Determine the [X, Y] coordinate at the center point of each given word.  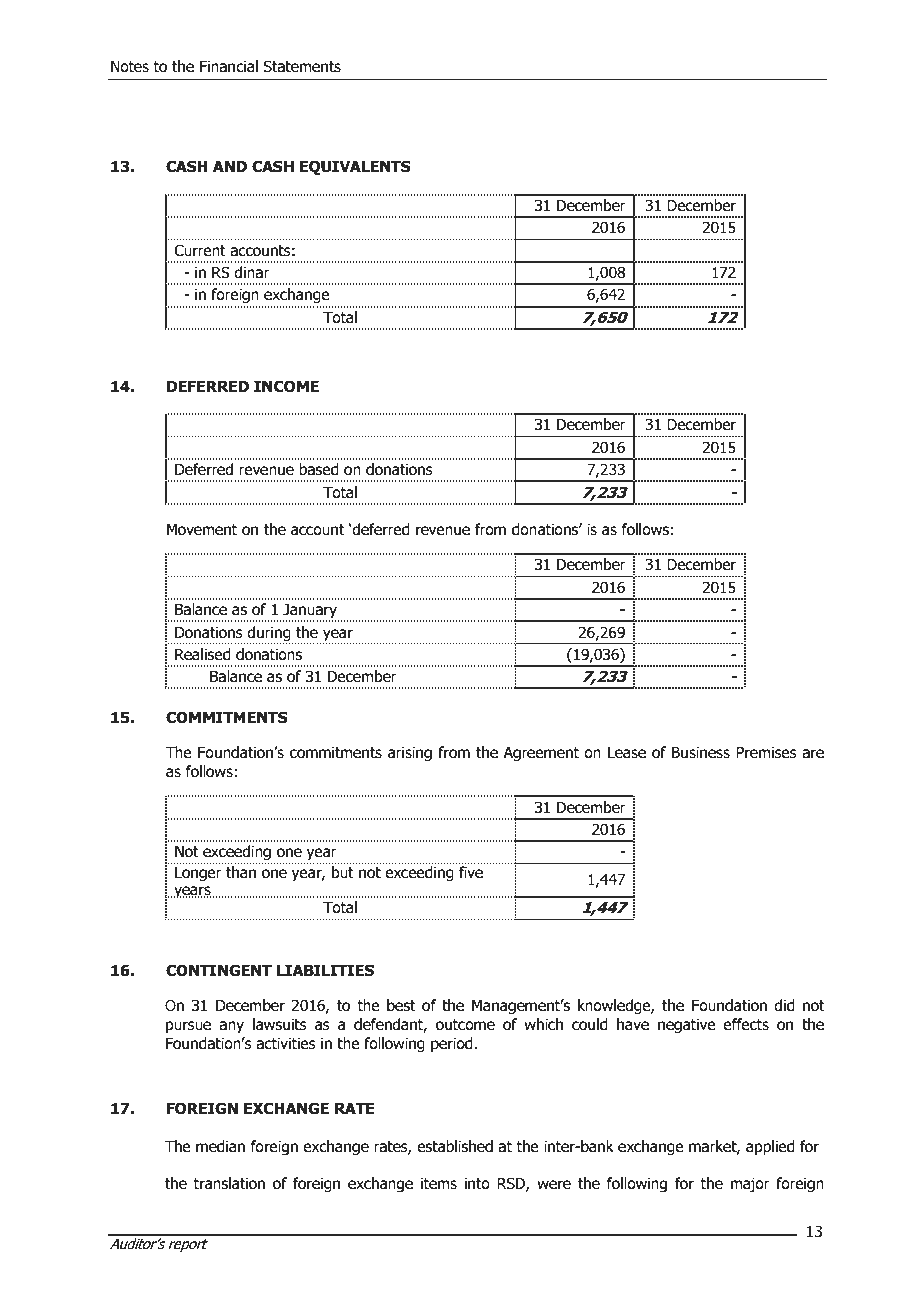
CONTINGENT [219, 970]
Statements [302, 66]
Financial [229, 66]
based [319, 469]
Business [701, 752]
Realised [203, 654]
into [477, 1183]
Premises [766, 752]
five [471, 870]
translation [229, 1183]
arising [410, 753]
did [784, 1005]
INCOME [286, 386]
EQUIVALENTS [355, 167]
